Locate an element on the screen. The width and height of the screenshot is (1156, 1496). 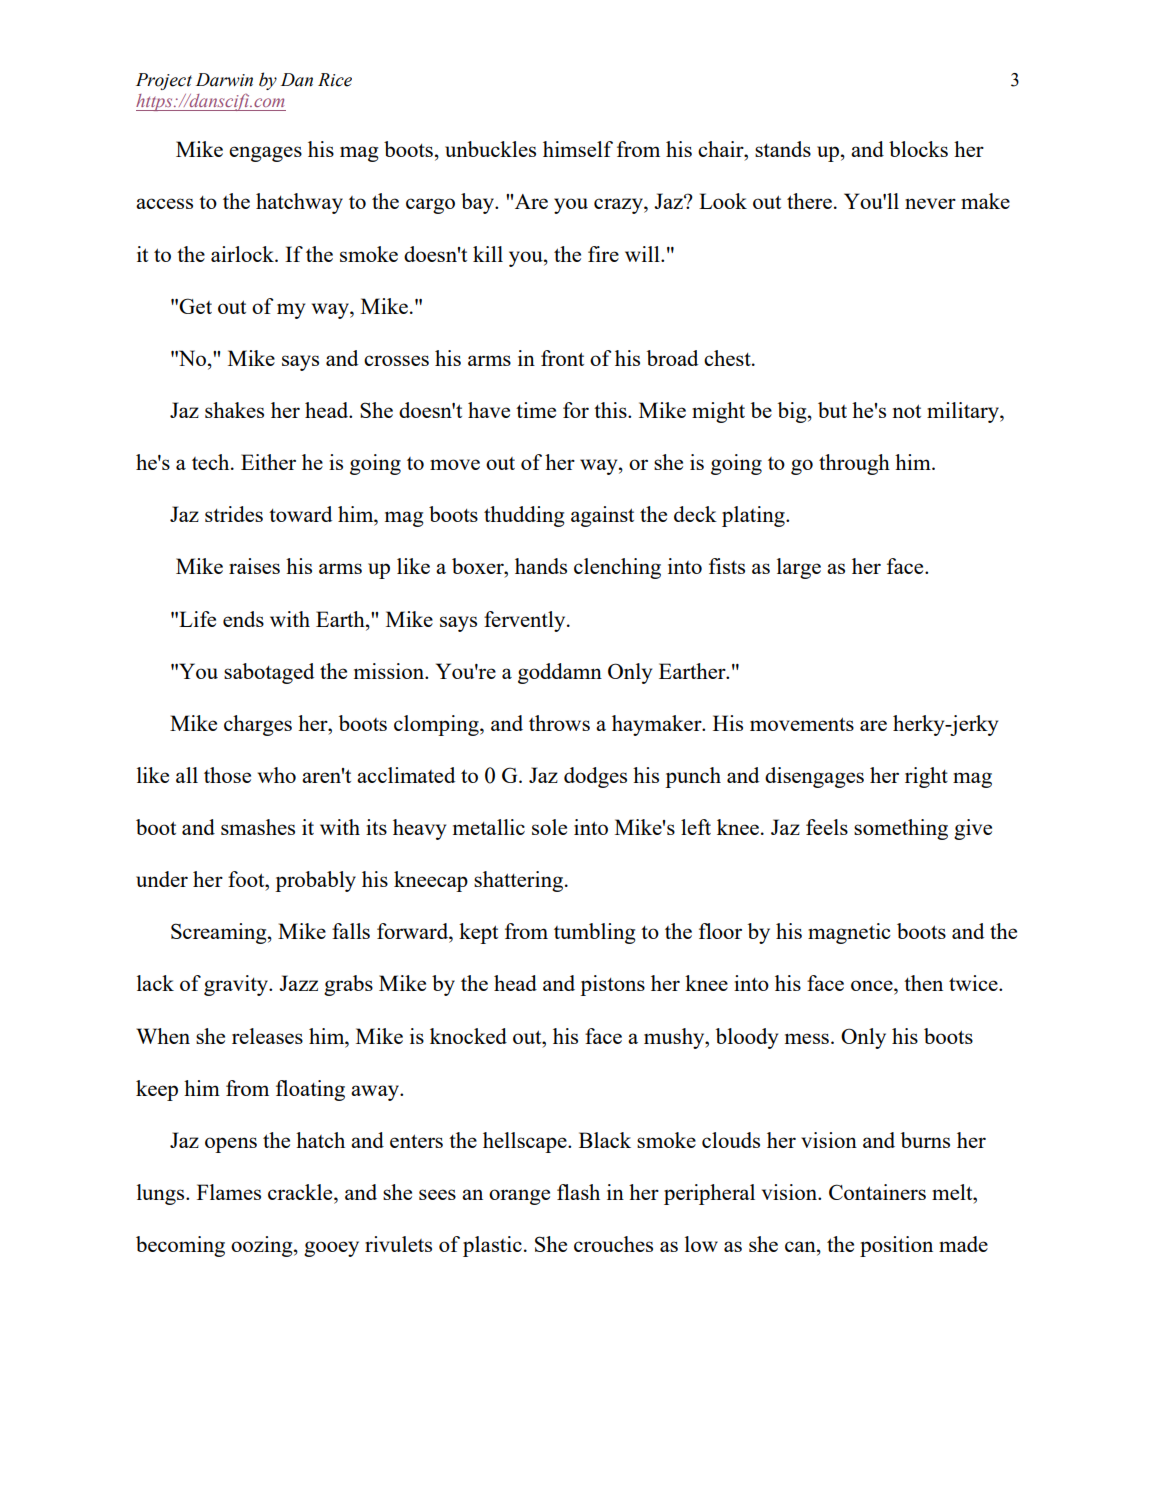
shakes is located at coordinates (234, 410).
